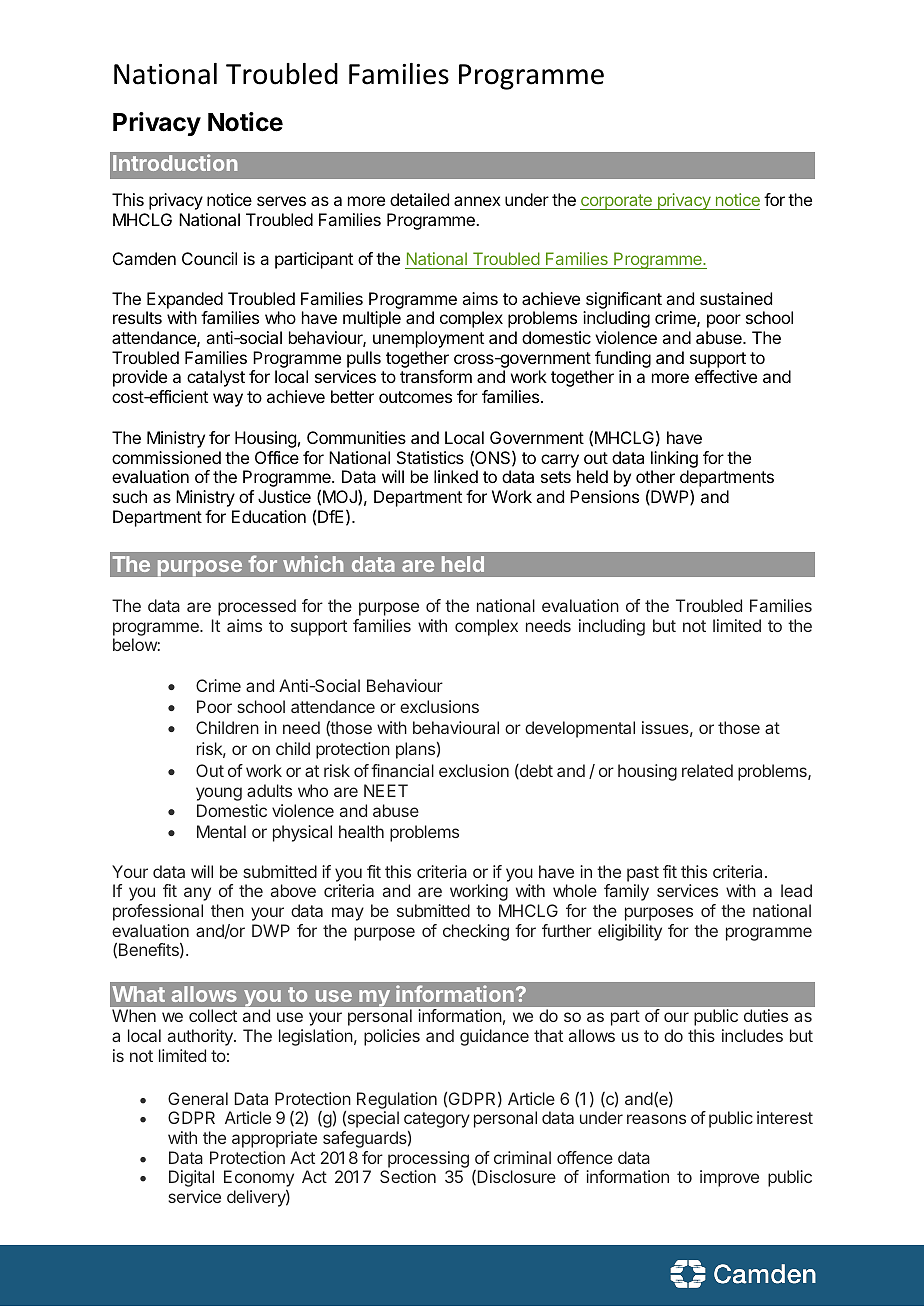 This page has width=924, height=1308. What do you see at coordinates (227, 910) in the page?
I see `then` at bounding box center [227, 910].
